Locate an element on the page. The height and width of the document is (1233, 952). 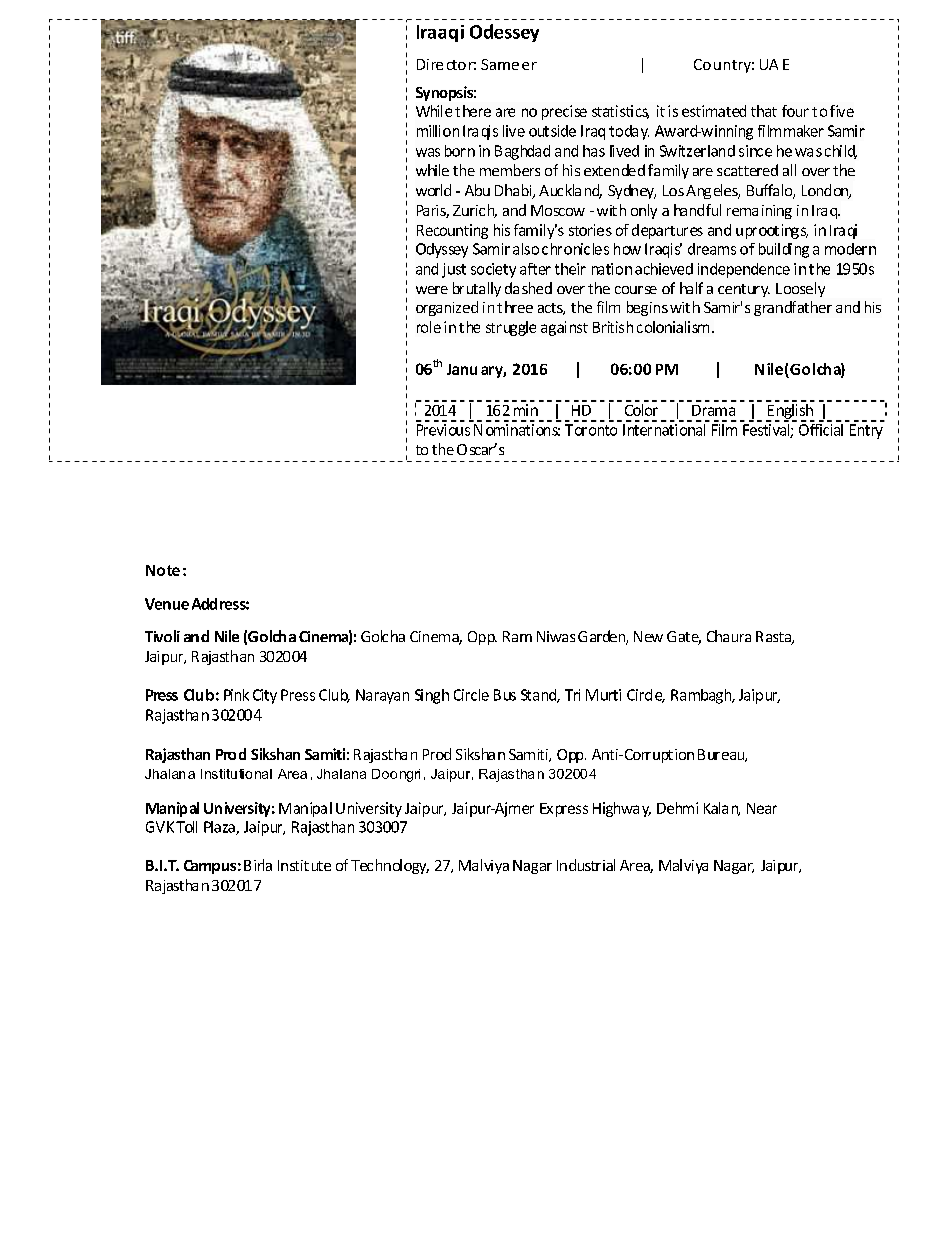
Industrial is located at coordinates (586, 865).
